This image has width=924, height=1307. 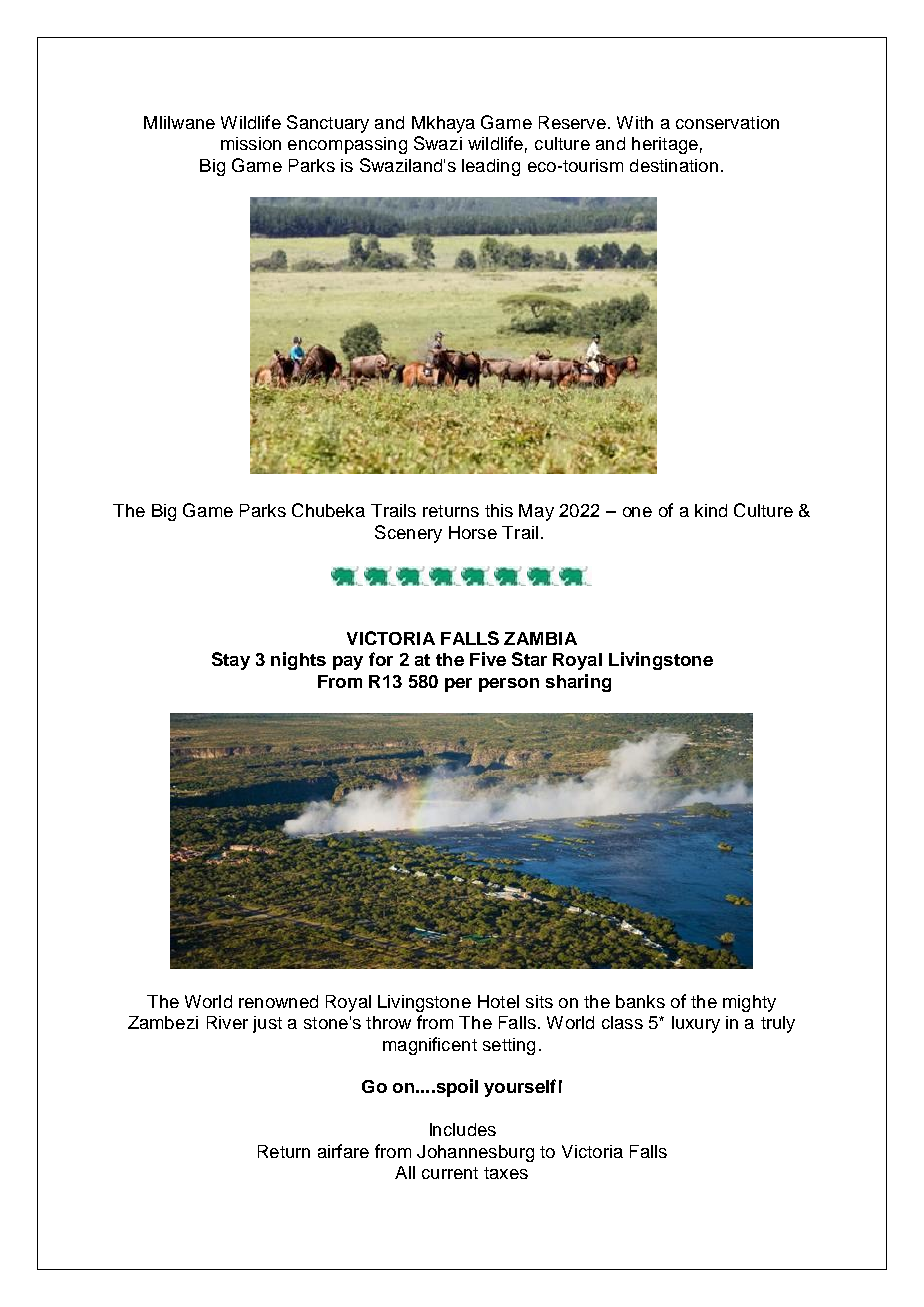 What do you see at coordinates (578, 683) in the image?
I see `sharing` at bounding box center [578, 683].
